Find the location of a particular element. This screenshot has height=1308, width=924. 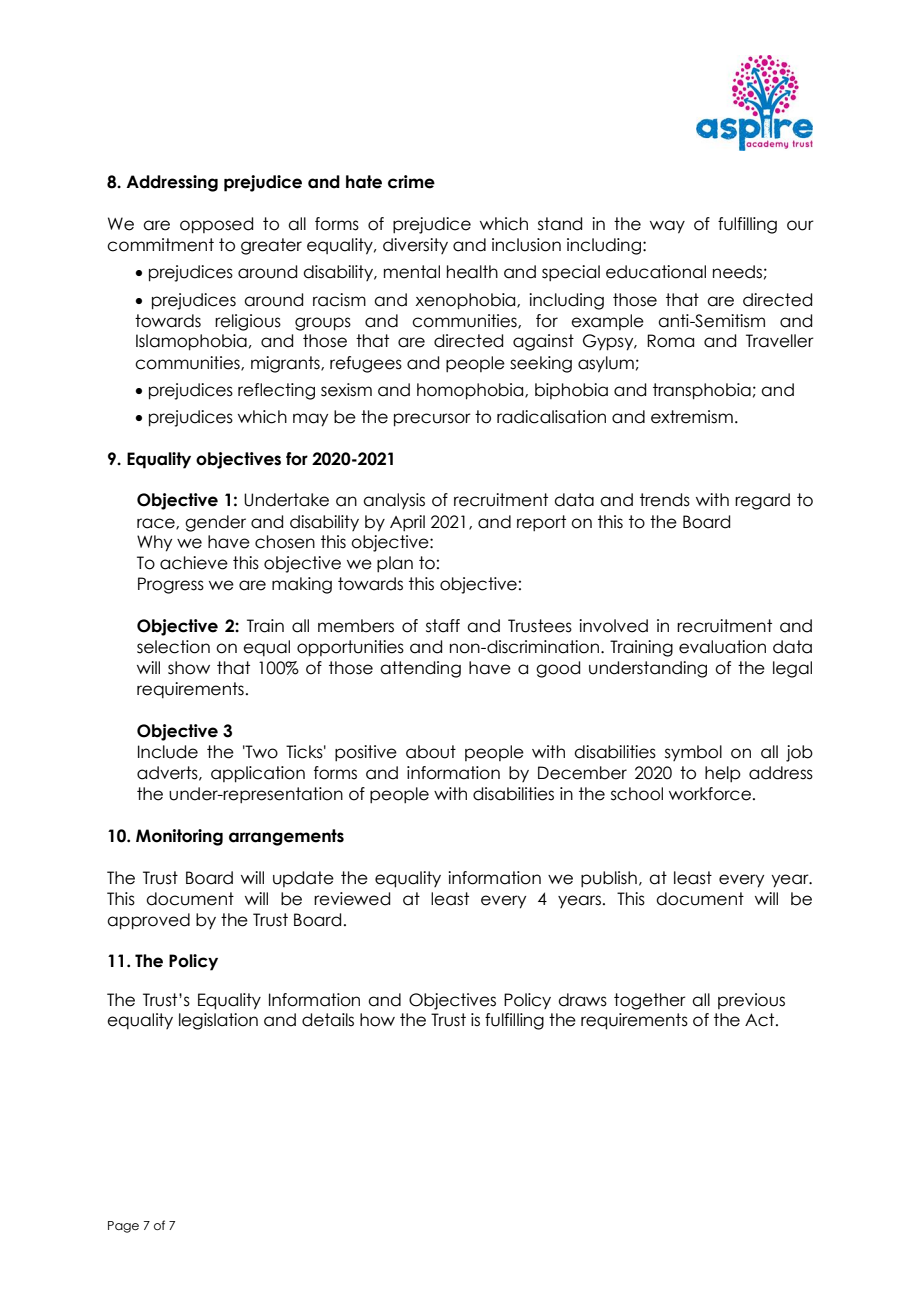

Page is located at coordinates (123, 1227).
